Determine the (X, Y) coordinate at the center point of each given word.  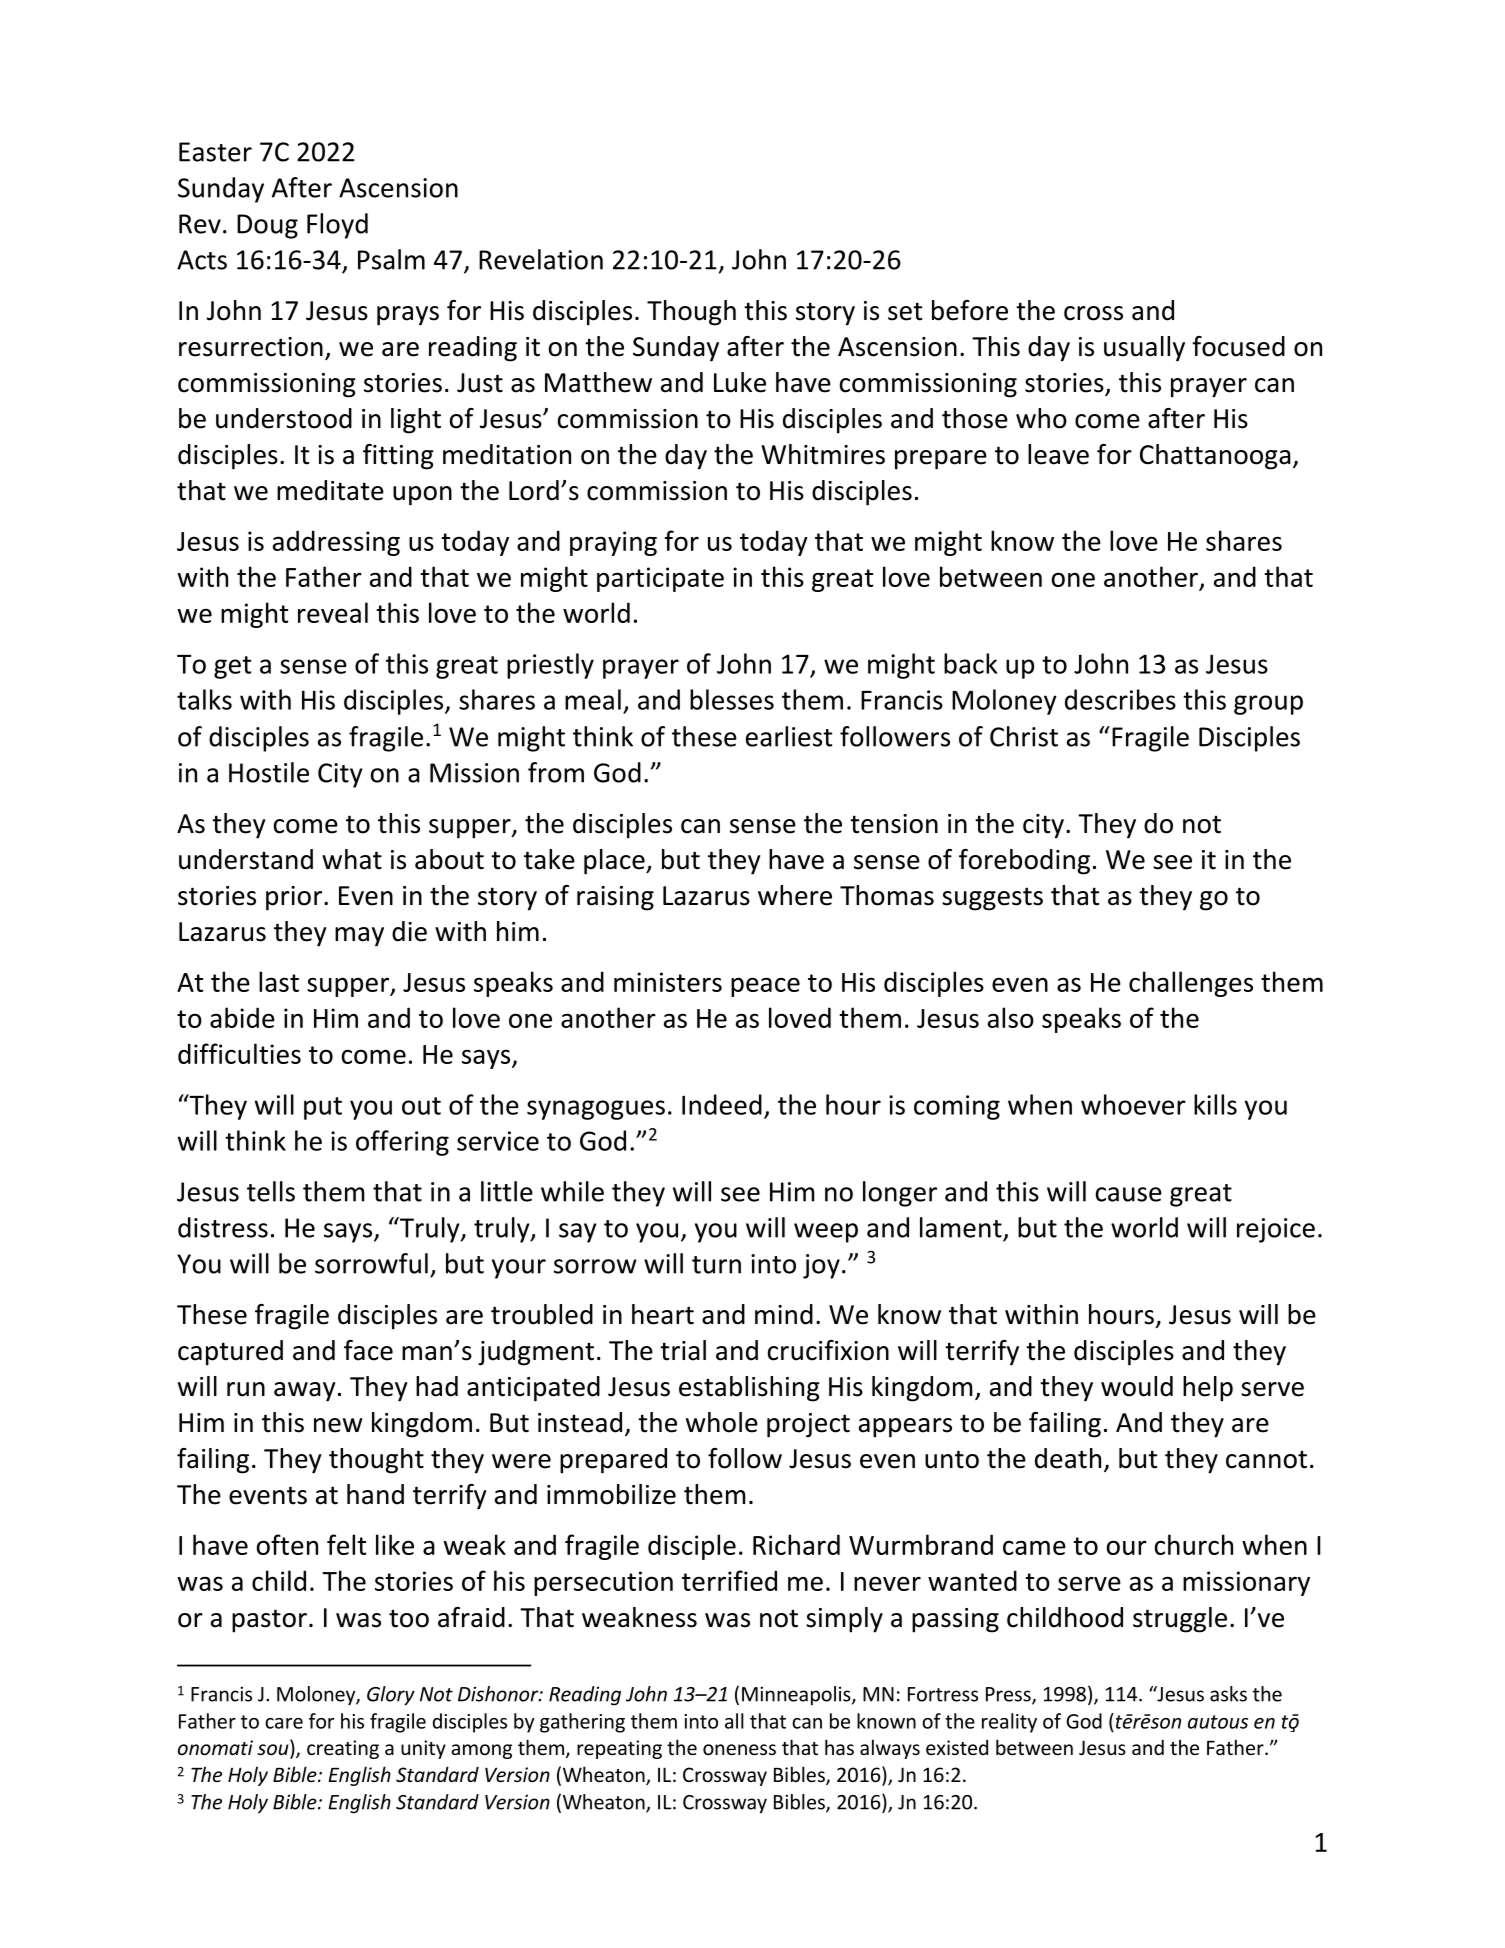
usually (1144, 349)
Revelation (541, 259)
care (284, 1723)
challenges (1191, 984)
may (359, 937)
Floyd (337, 226)
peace (765, 987)
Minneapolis (797, 1696)
